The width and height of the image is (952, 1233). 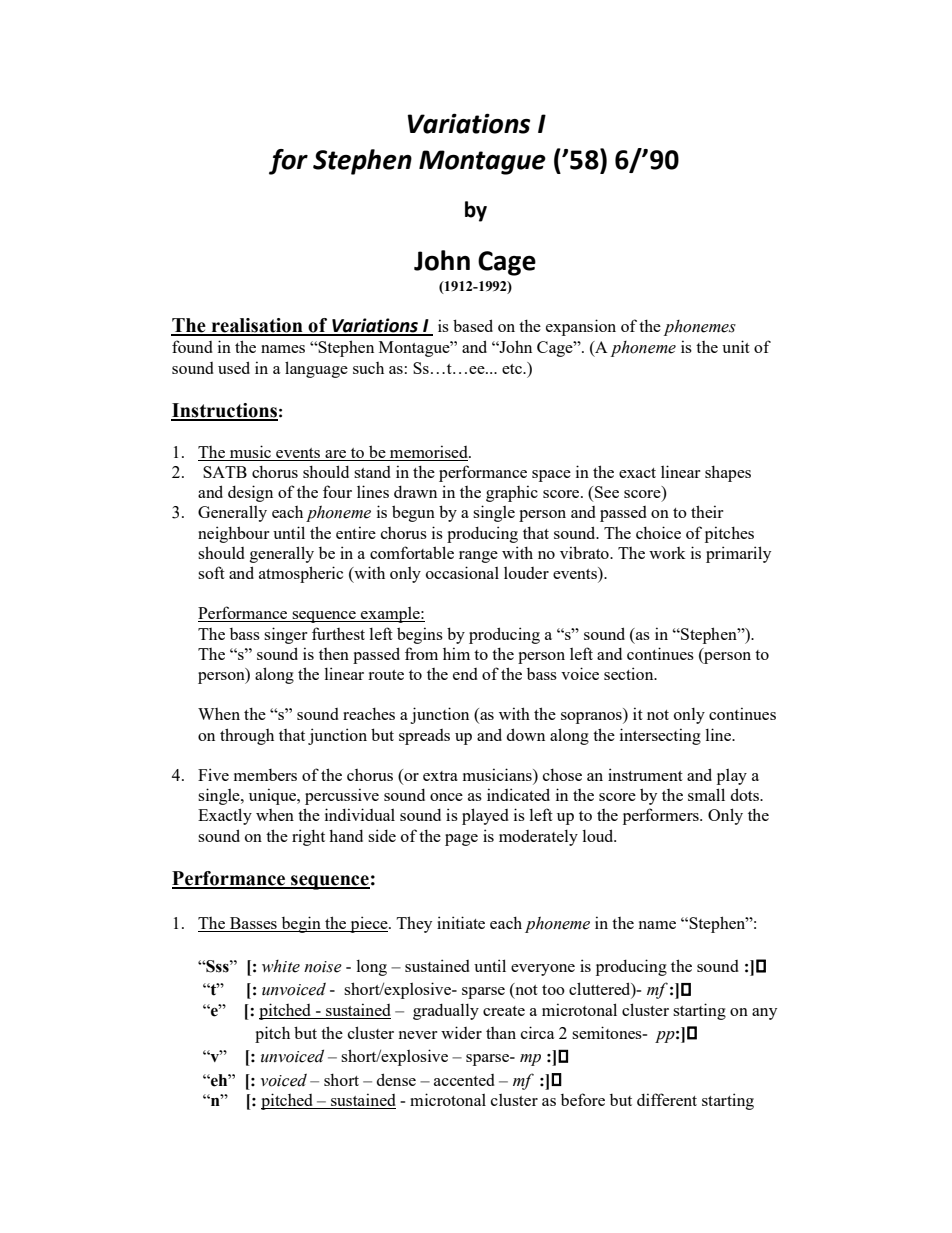 What do you see at coordinates (662, 816) in the image?
I see `performers` at bounding box center [662, 816].
